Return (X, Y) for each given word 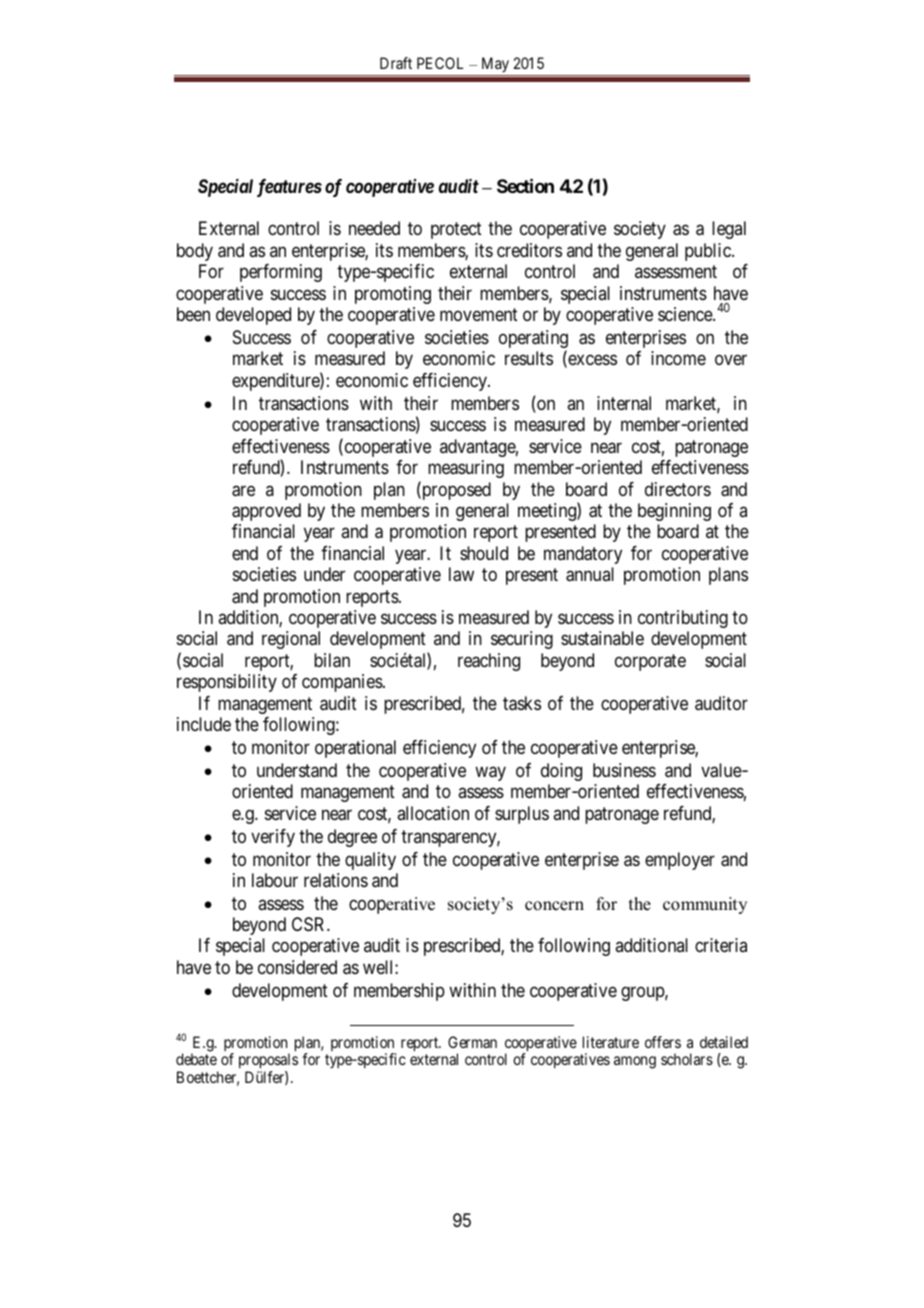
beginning (674, 512)
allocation (433, 813)
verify (273, 838)
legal (729, 230)
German (472, 1042)
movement (479, 314)
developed (253, 316)
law (461, 574)
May (495, 64)
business (624, 770)
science (686, 314)
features (289, 188)
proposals (268, 1062)
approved (266, 512)
